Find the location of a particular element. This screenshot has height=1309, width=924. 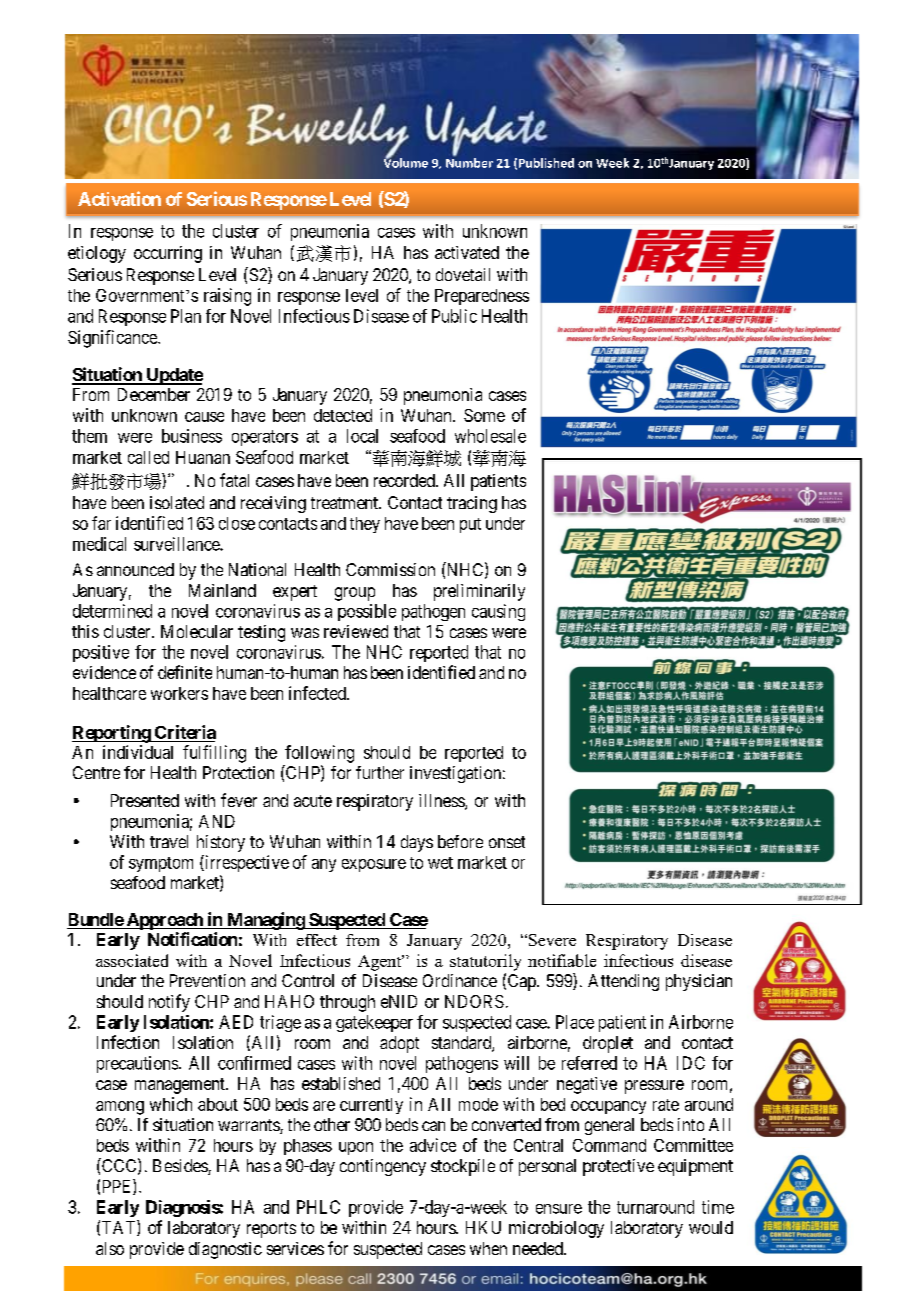

causing is located at coordinates (498, 612).
